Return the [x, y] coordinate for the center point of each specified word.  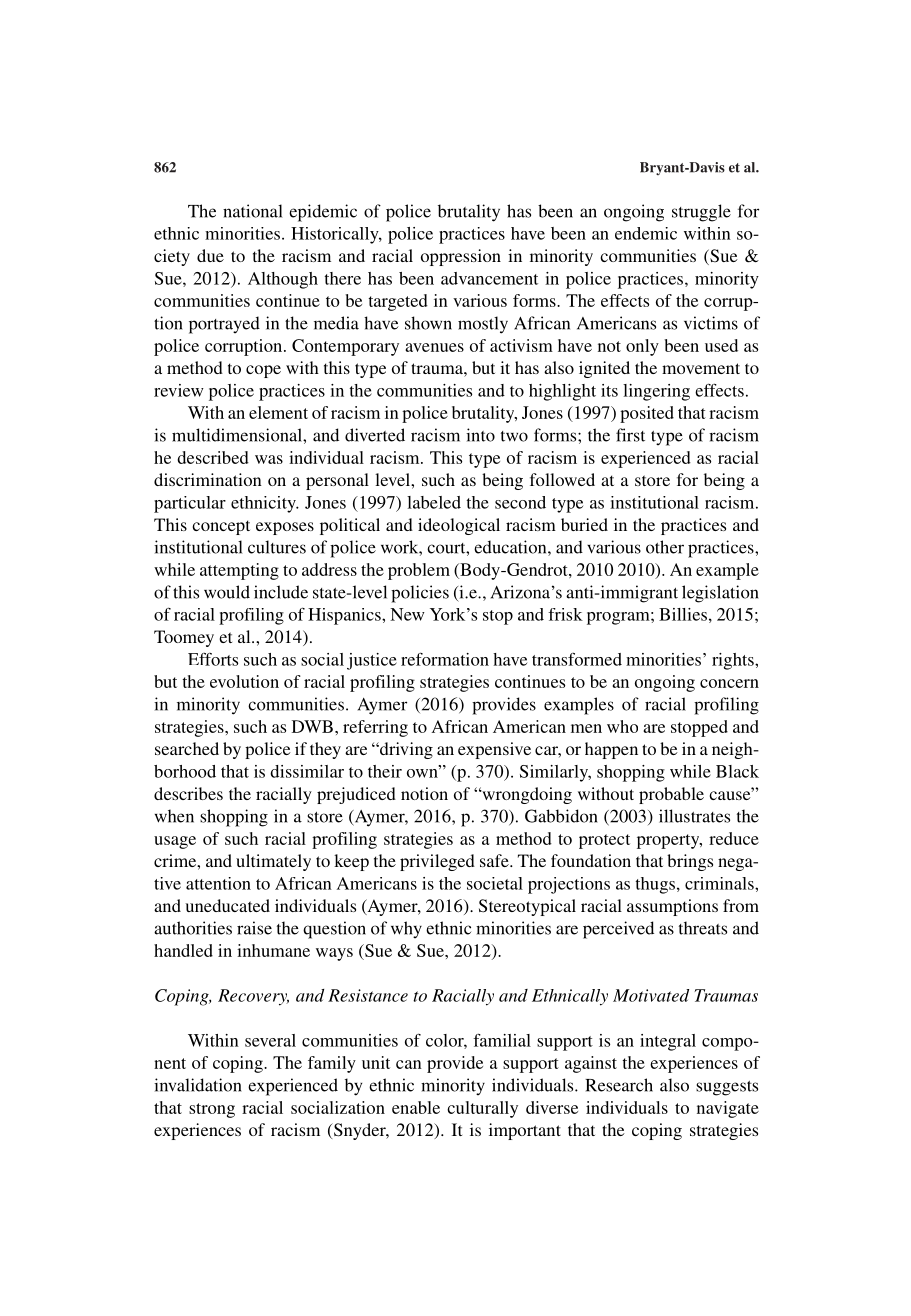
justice [372, 661]
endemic [646, 233]
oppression [461, 257]
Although [283, 280]
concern [729, 683]
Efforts [213, 659]
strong [212, 1110]
